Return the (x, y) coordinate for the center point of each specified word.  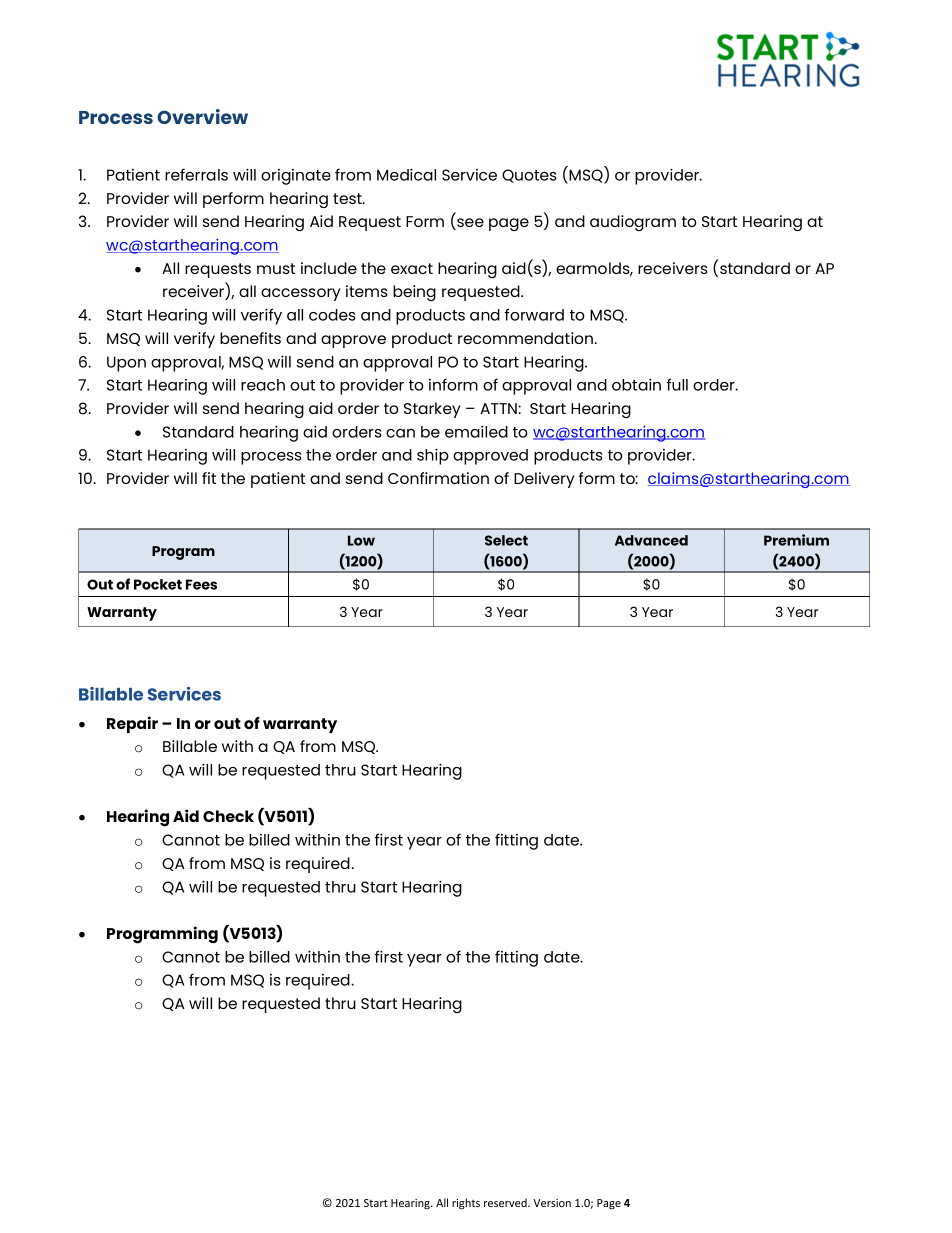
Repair (132, 724)
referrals (196, 174)
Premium (796, 540)
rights (466, 1204)
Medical (406, 174)
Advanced (651, 540)
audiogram (633, 223)
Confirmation (438, 478)
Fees (201, 584)
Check (228, 816)
